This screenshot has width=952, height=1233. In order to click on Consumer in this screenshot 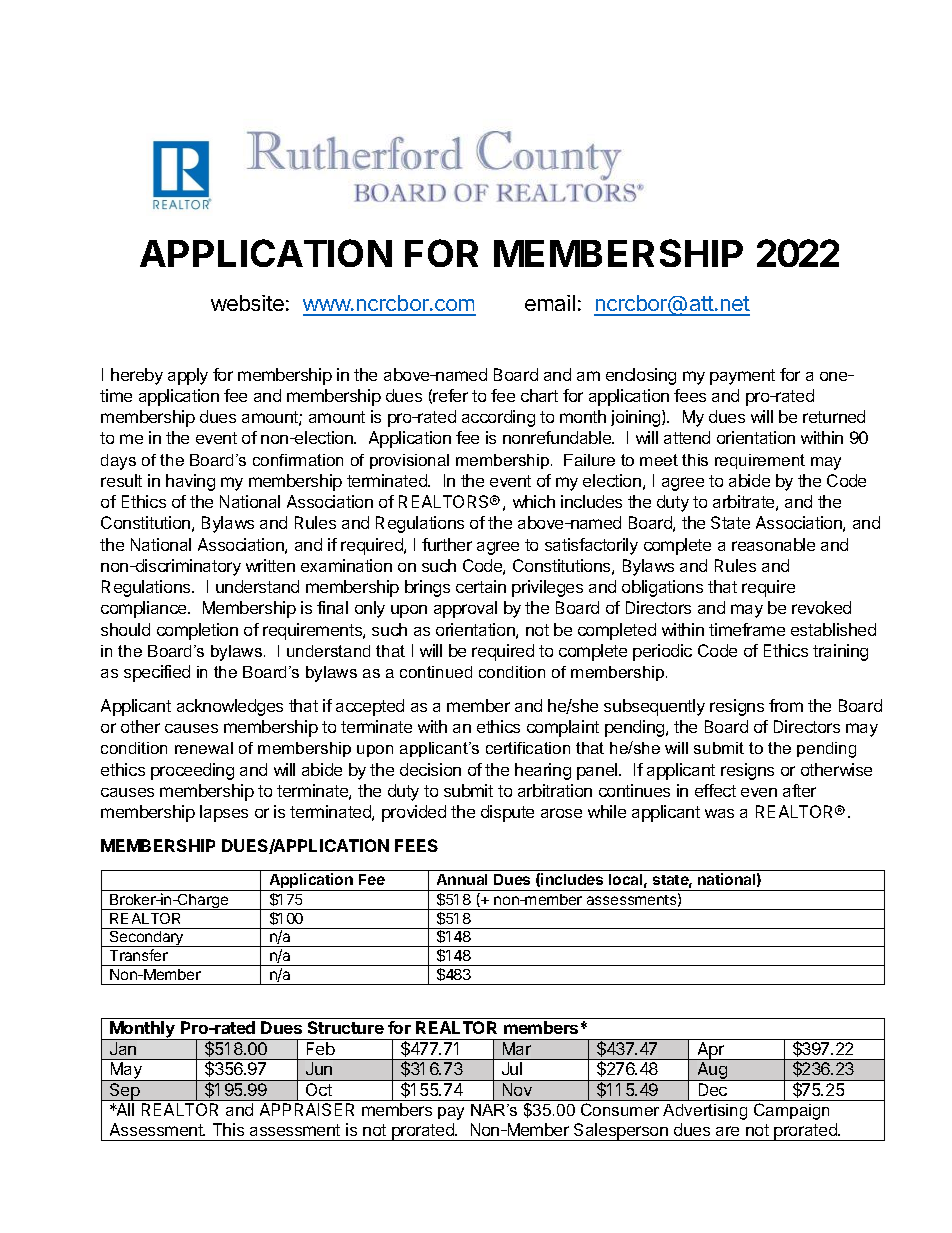, I will do `click(620, 1109)`.
